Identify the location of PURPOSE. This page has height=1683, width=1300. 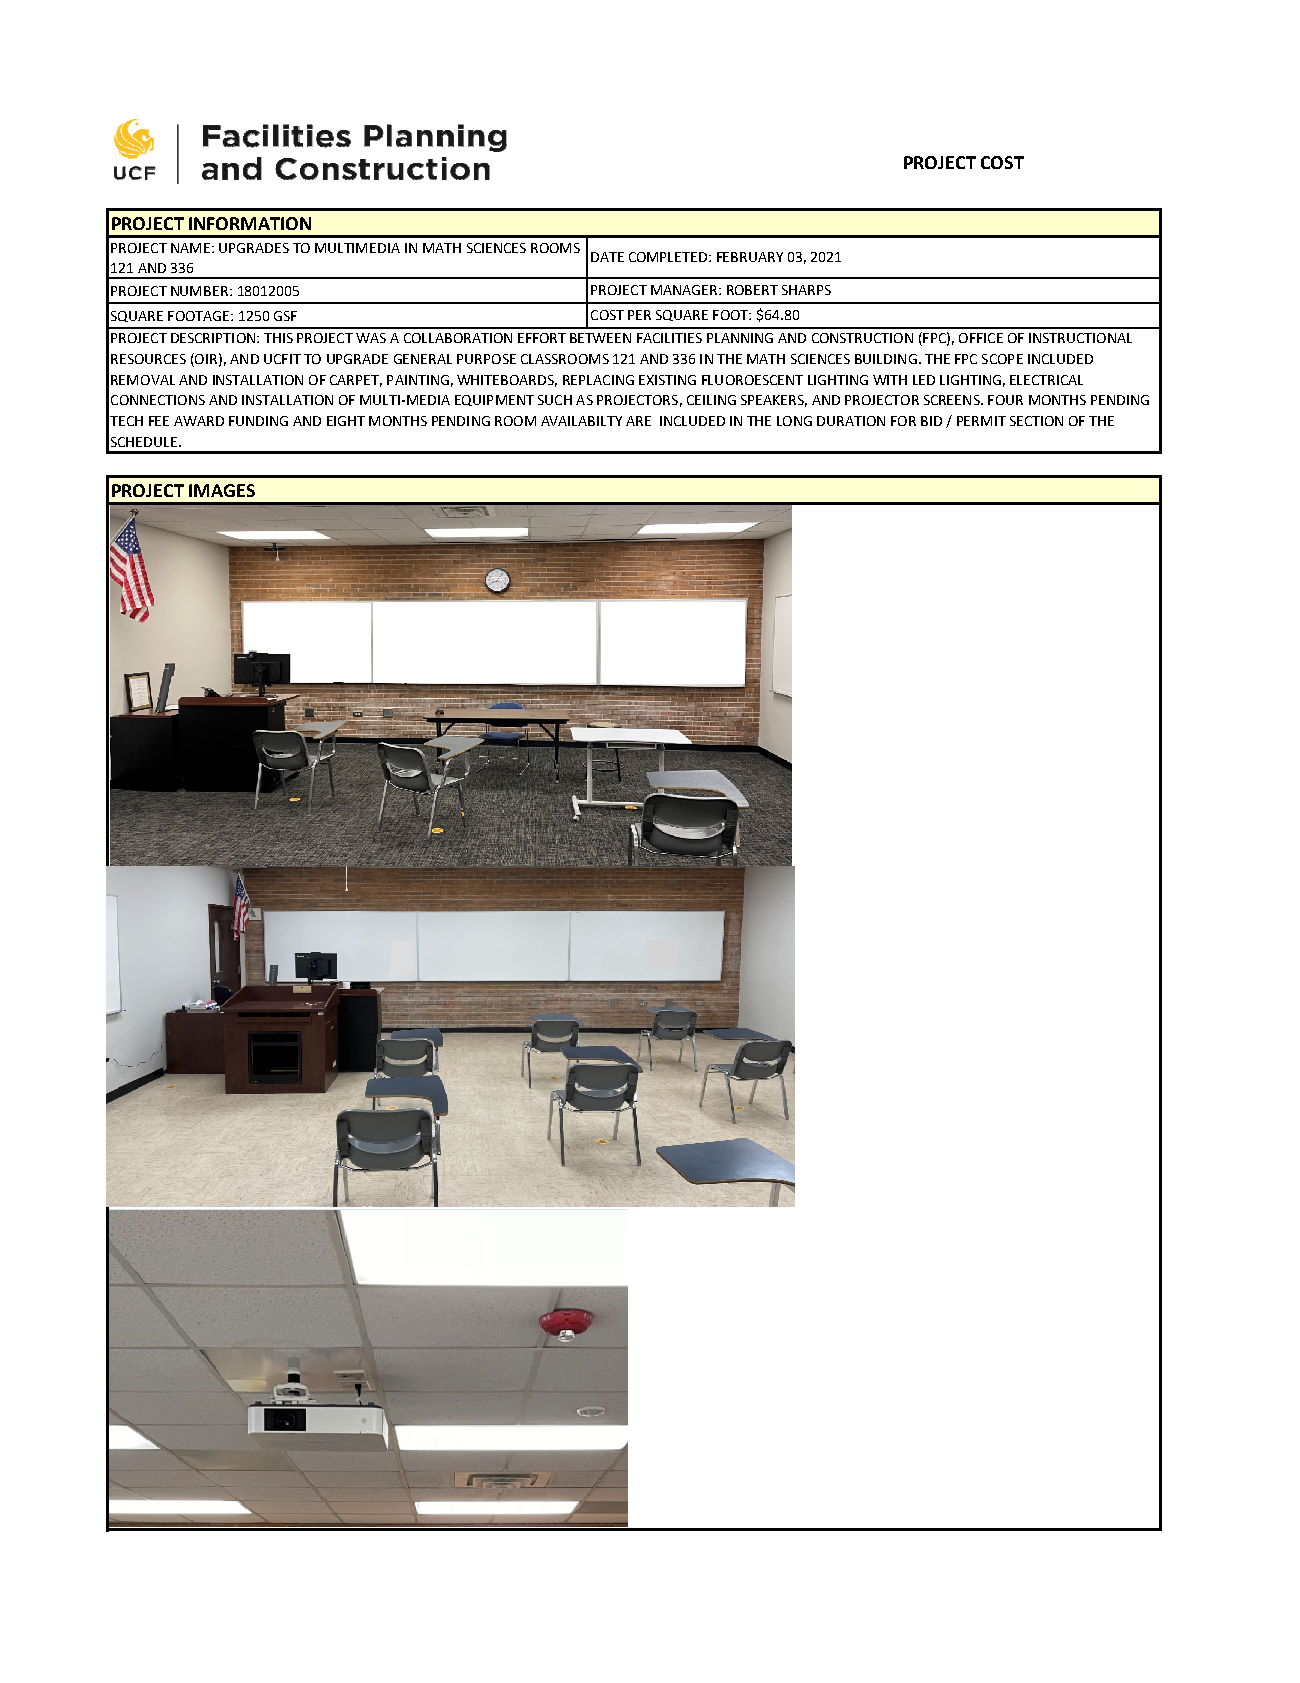
(486, 359).
